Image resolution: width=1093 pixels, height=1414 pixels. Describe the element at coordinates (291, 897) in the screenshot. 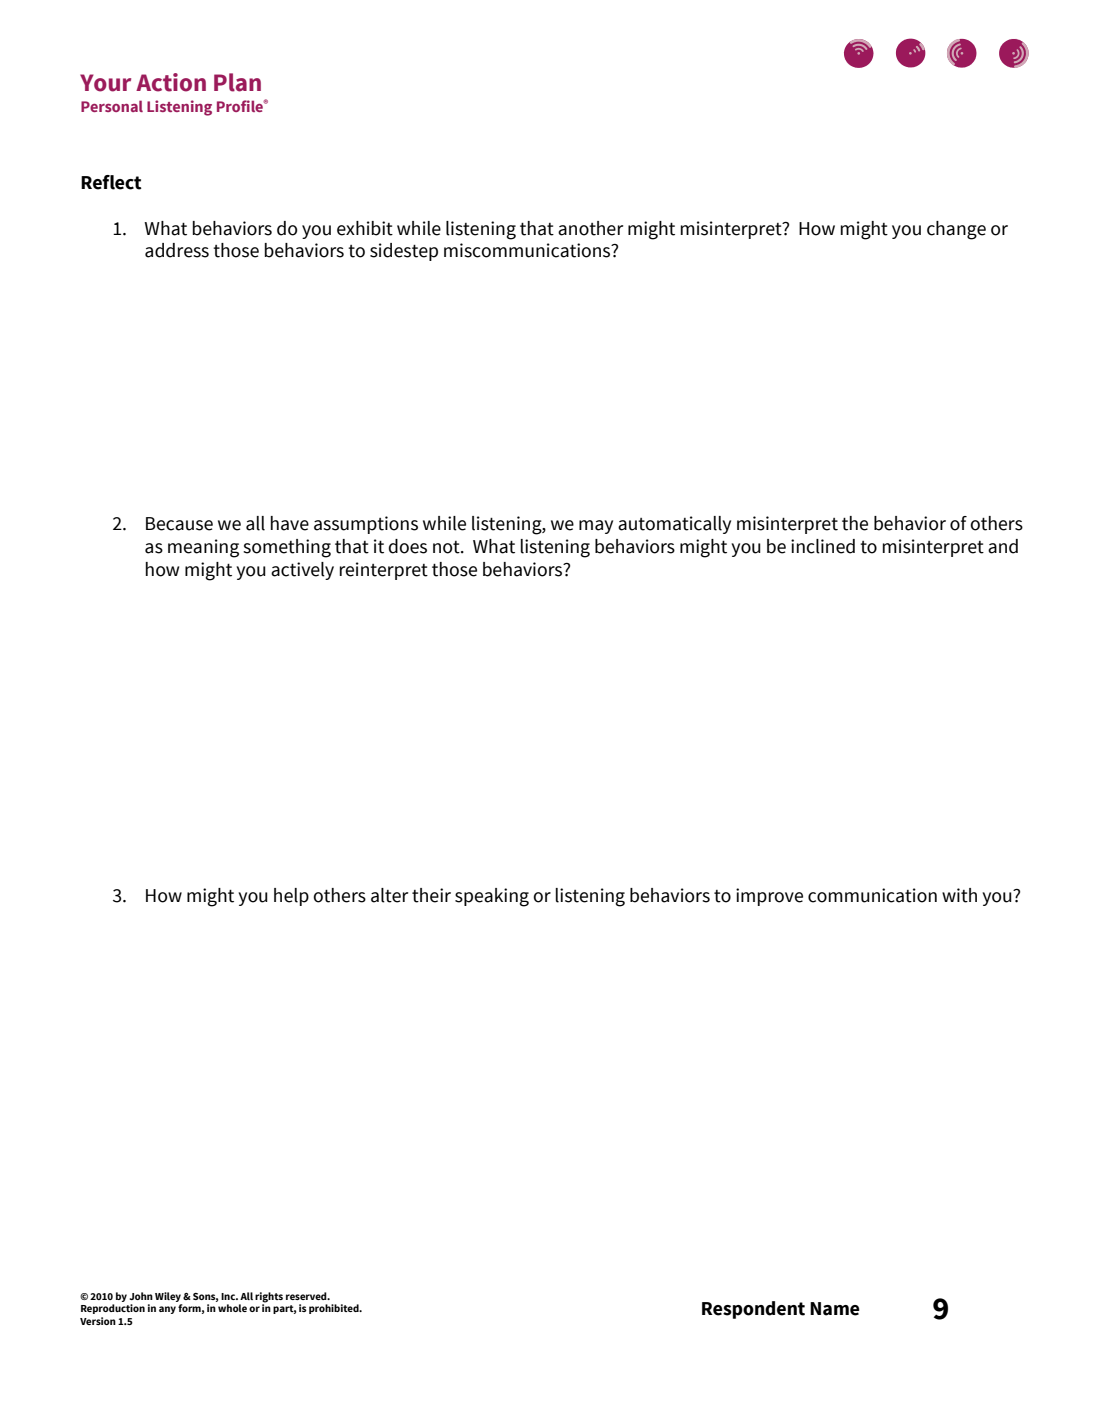

I see `help` at that location.
